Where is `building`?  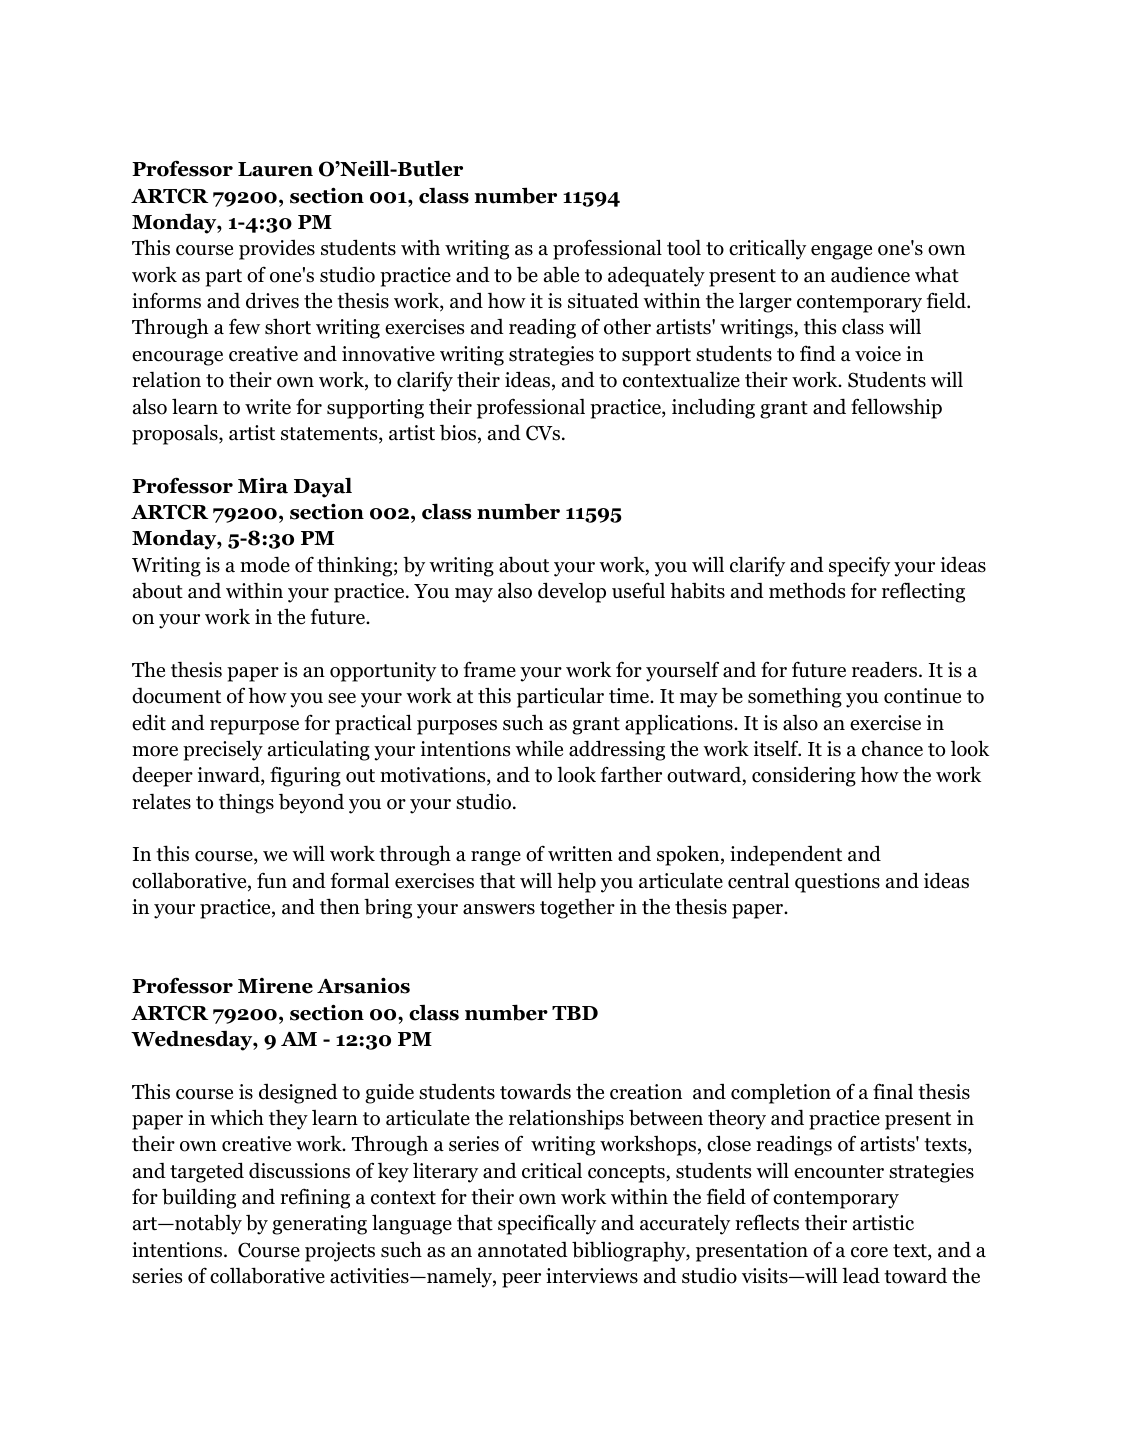 building is located at coordinates (199, 1198).
